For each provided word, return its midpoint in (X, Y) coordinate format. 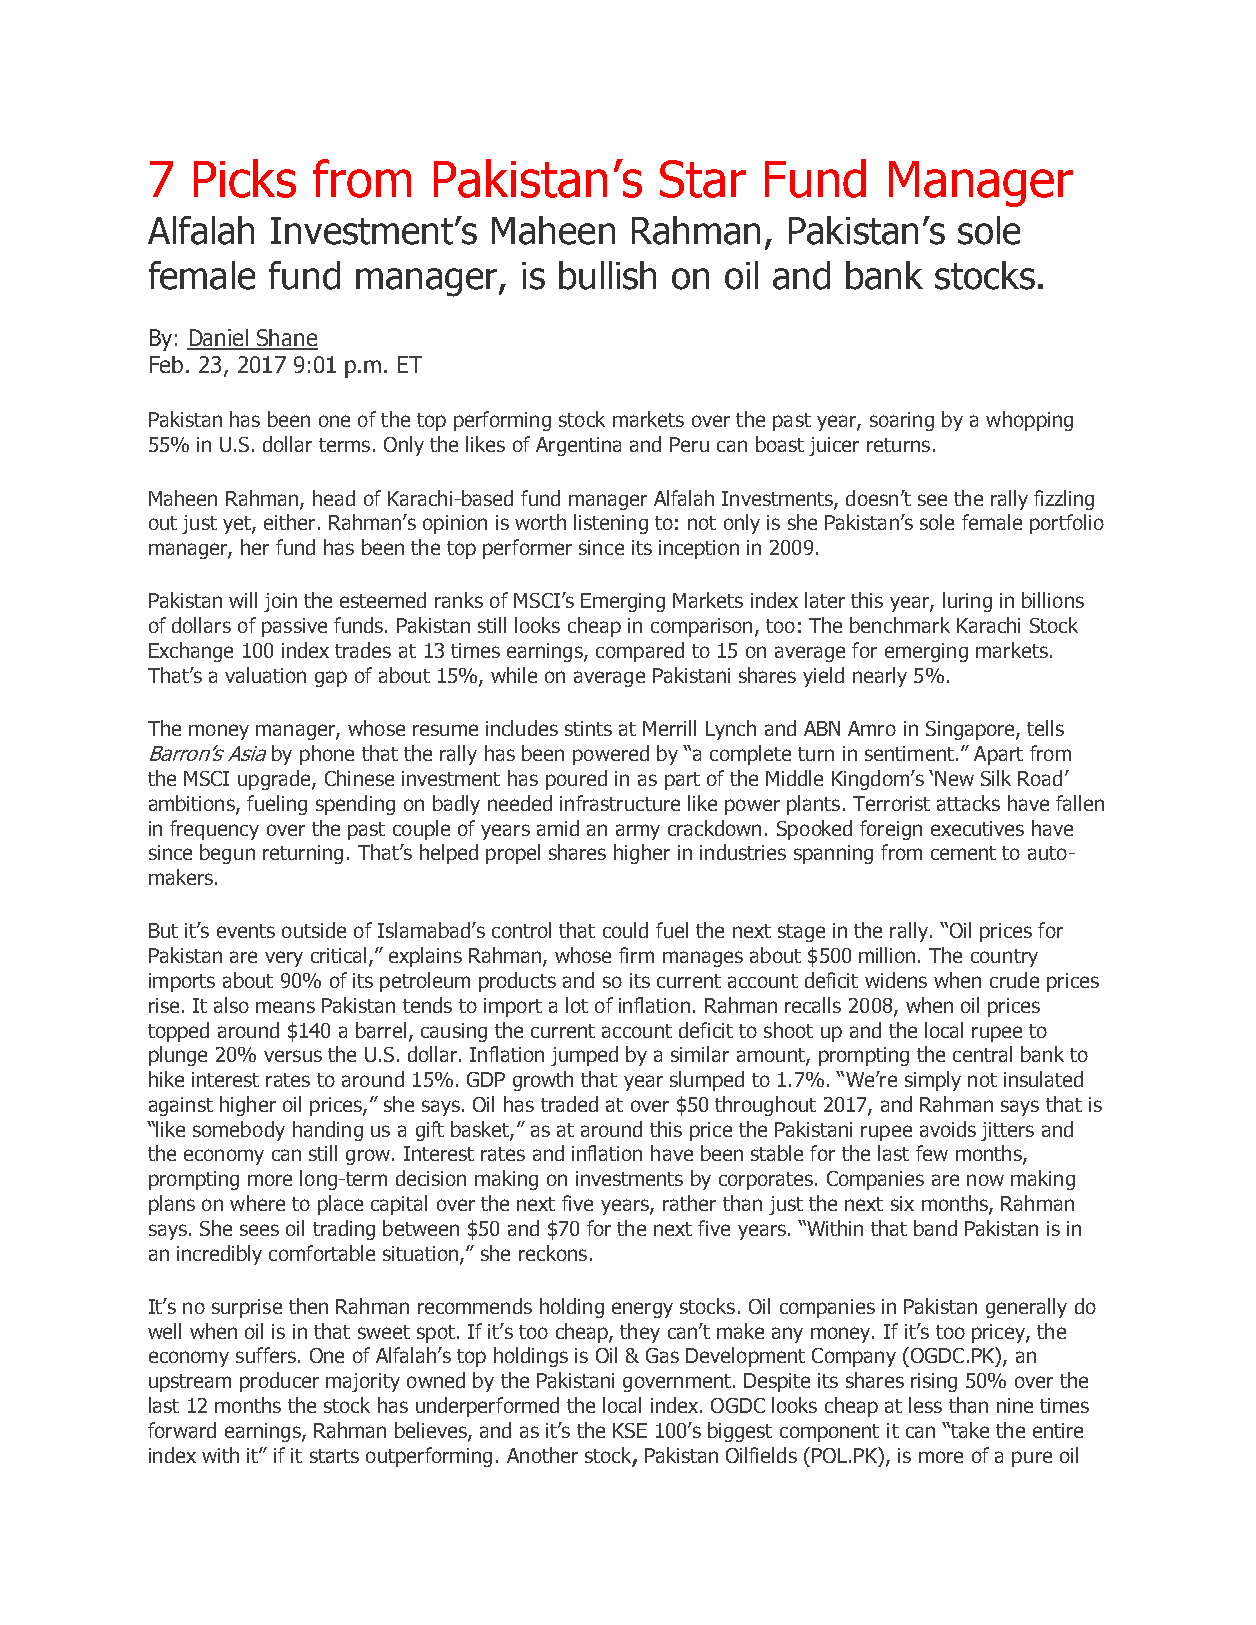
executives (977, 828)
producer (279, 1382)
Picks (245, 178)
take (969, 1430)
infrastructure (620, 803)
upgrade (275, 780)
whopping (1029, 421)
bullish (607, 275)
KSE (630, 1430)
